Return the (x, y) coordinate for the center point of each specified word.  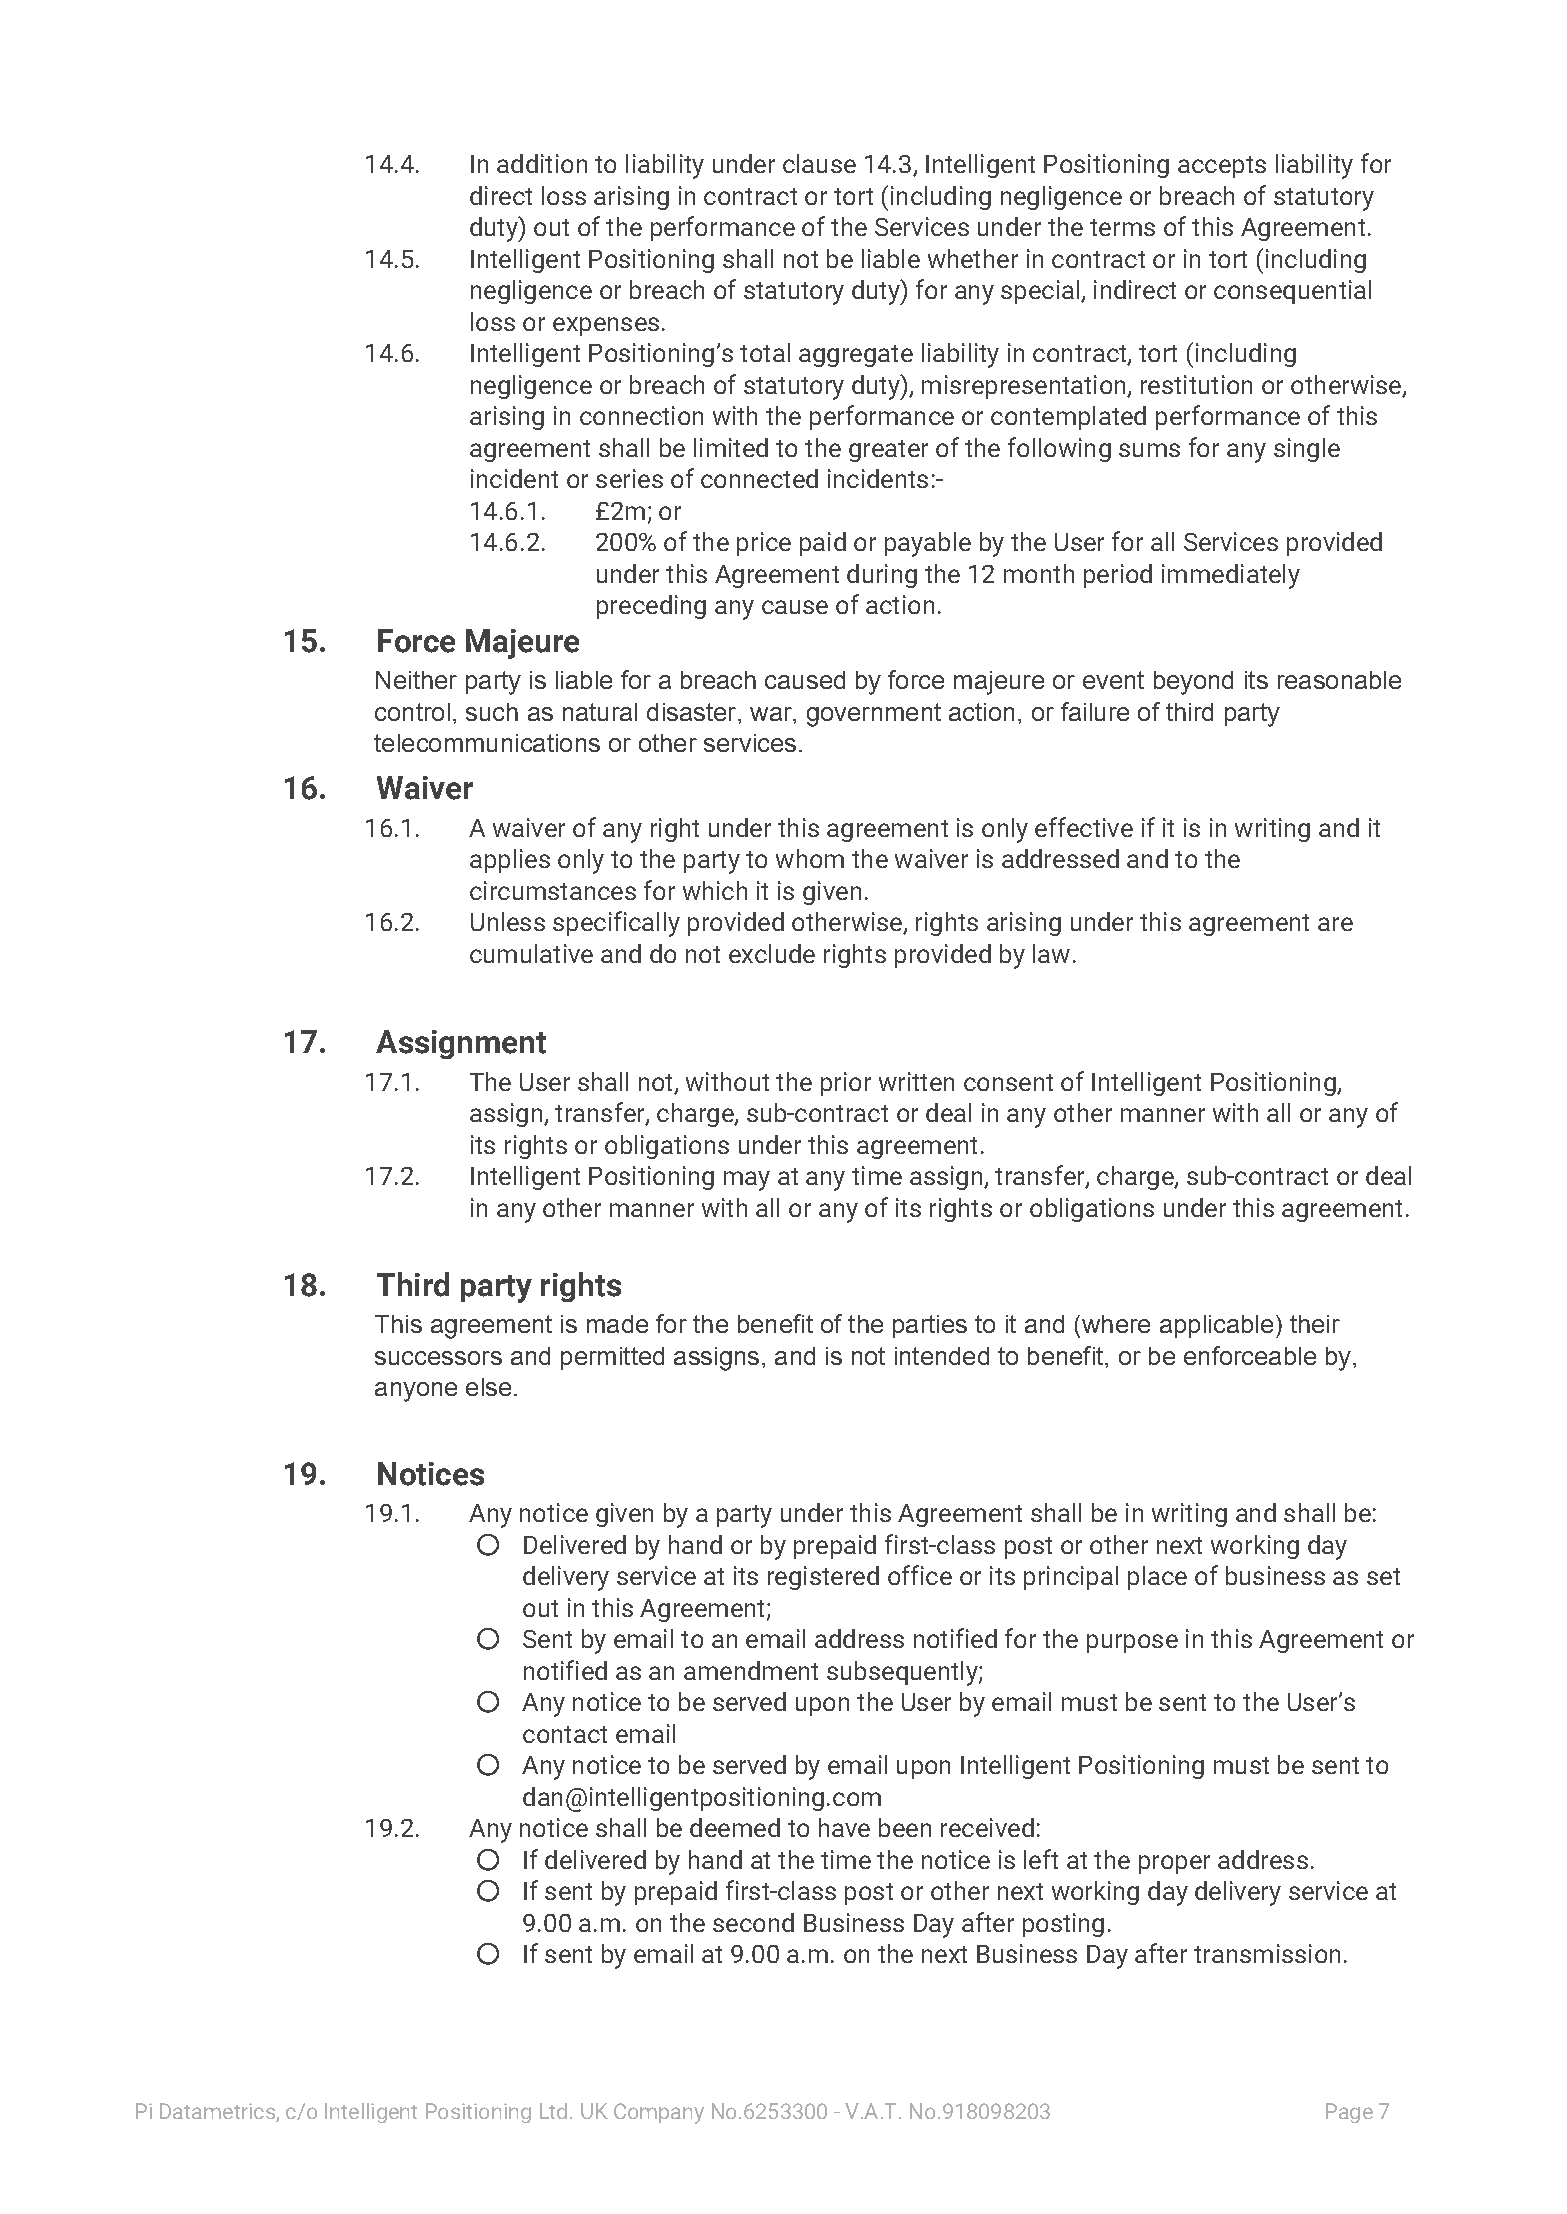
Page (1349, 2113)
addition (542, 163)
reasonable (1339, 680)
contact (565, 1734)
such (492, 712)
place (1157, 1578)
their (1315, 1324)
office (920, 1575)
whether (973, 258)
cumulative (531, 953)
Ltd (553, 2111)
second (753, 1922)
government (874, 715)
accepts (1222, 167)
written (916, 1081)
